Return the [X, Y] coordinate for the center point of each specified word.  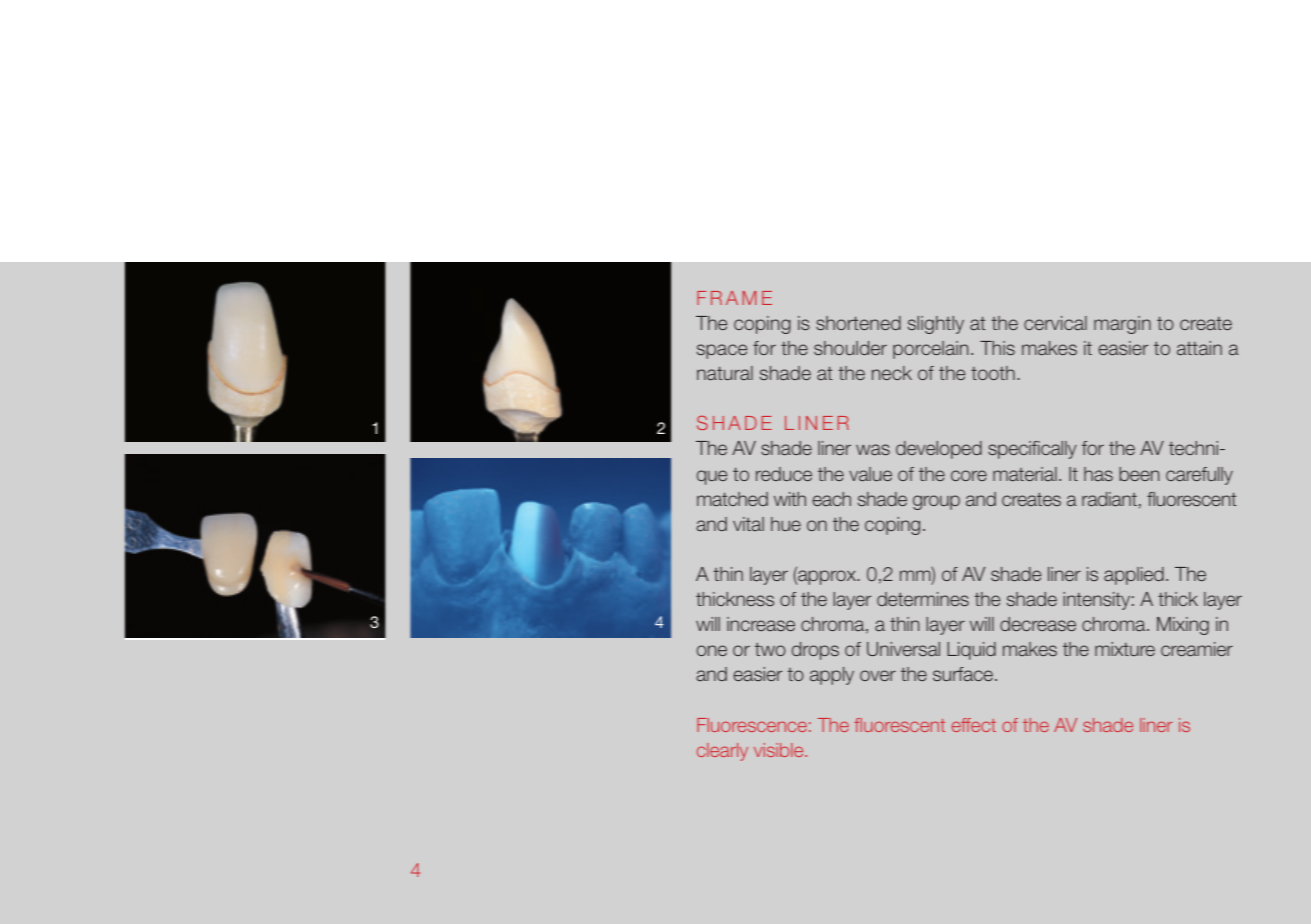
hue [786, 524]
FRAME [734, 298]
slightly [936, 325]
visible [780, 750]
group [936, 502]
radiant [1109, 499]
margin [1122, 325]
